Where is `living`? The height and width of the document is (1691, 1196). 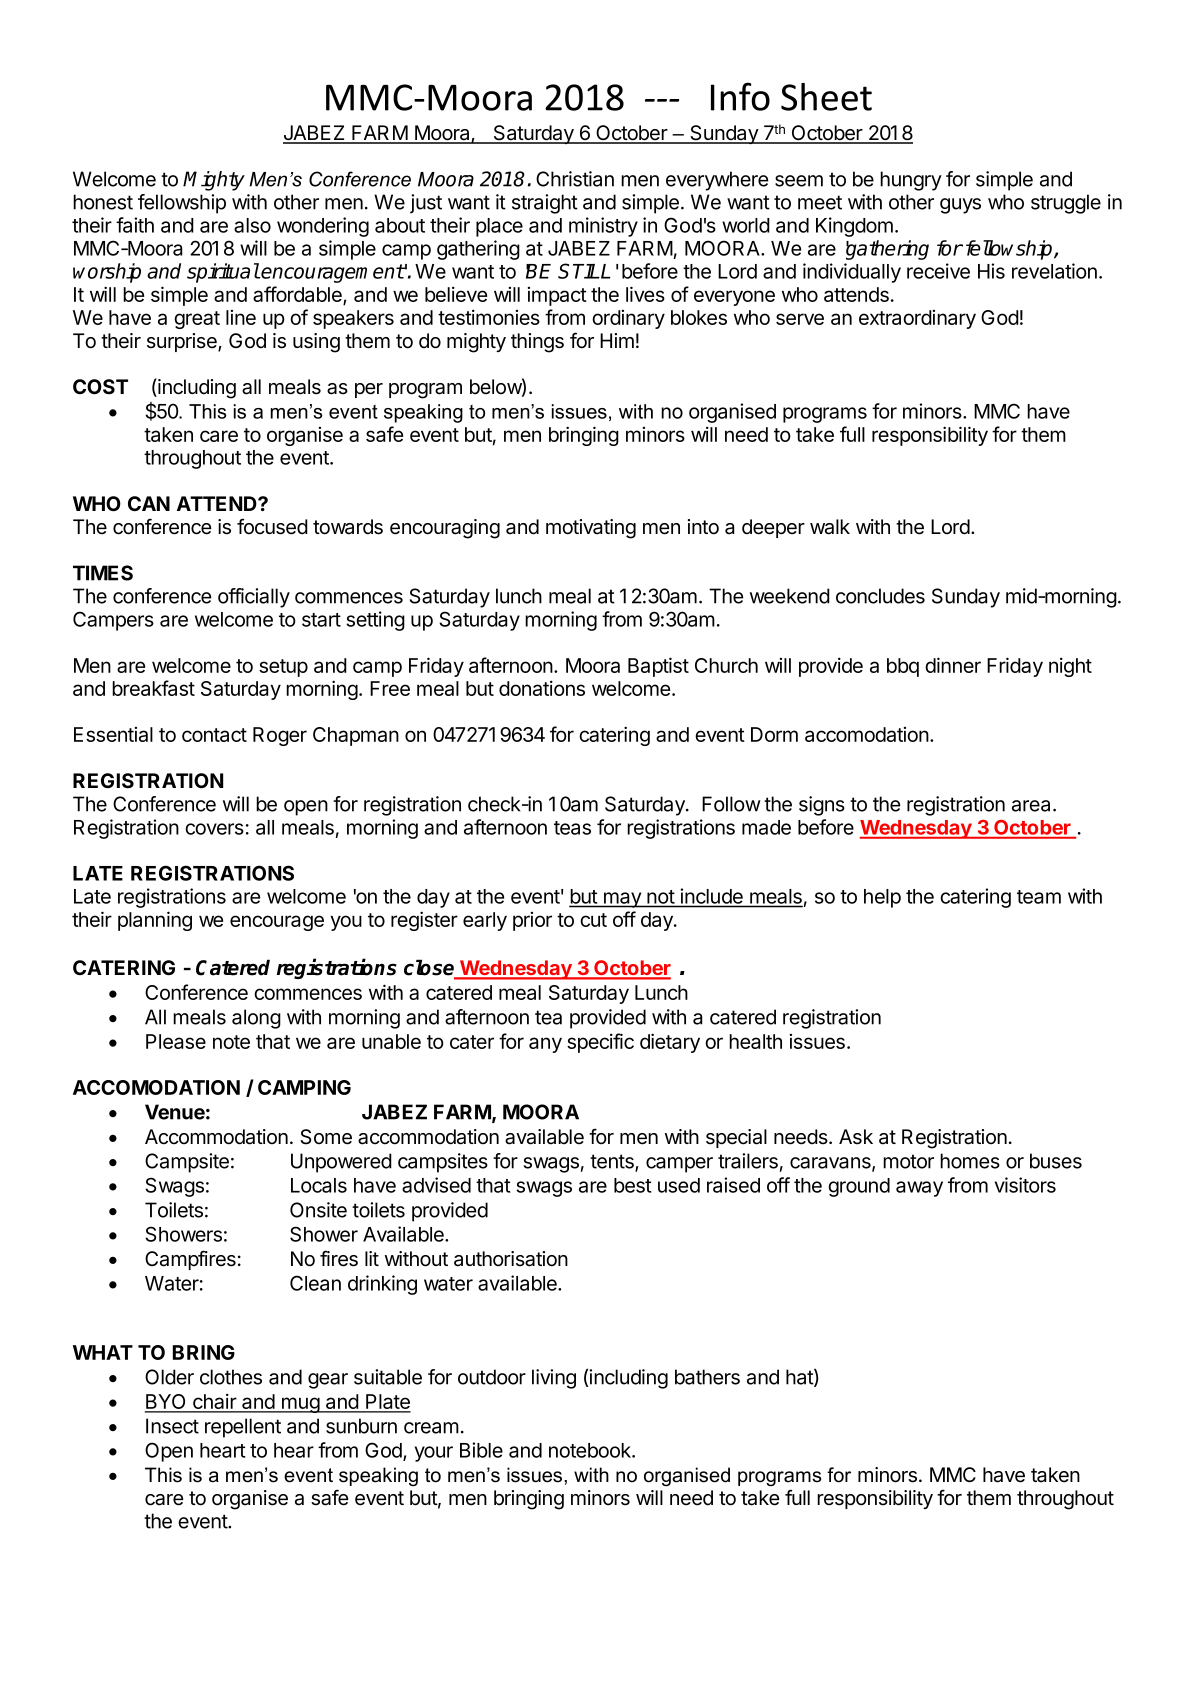 living is located at coordinates (554, 1379).
